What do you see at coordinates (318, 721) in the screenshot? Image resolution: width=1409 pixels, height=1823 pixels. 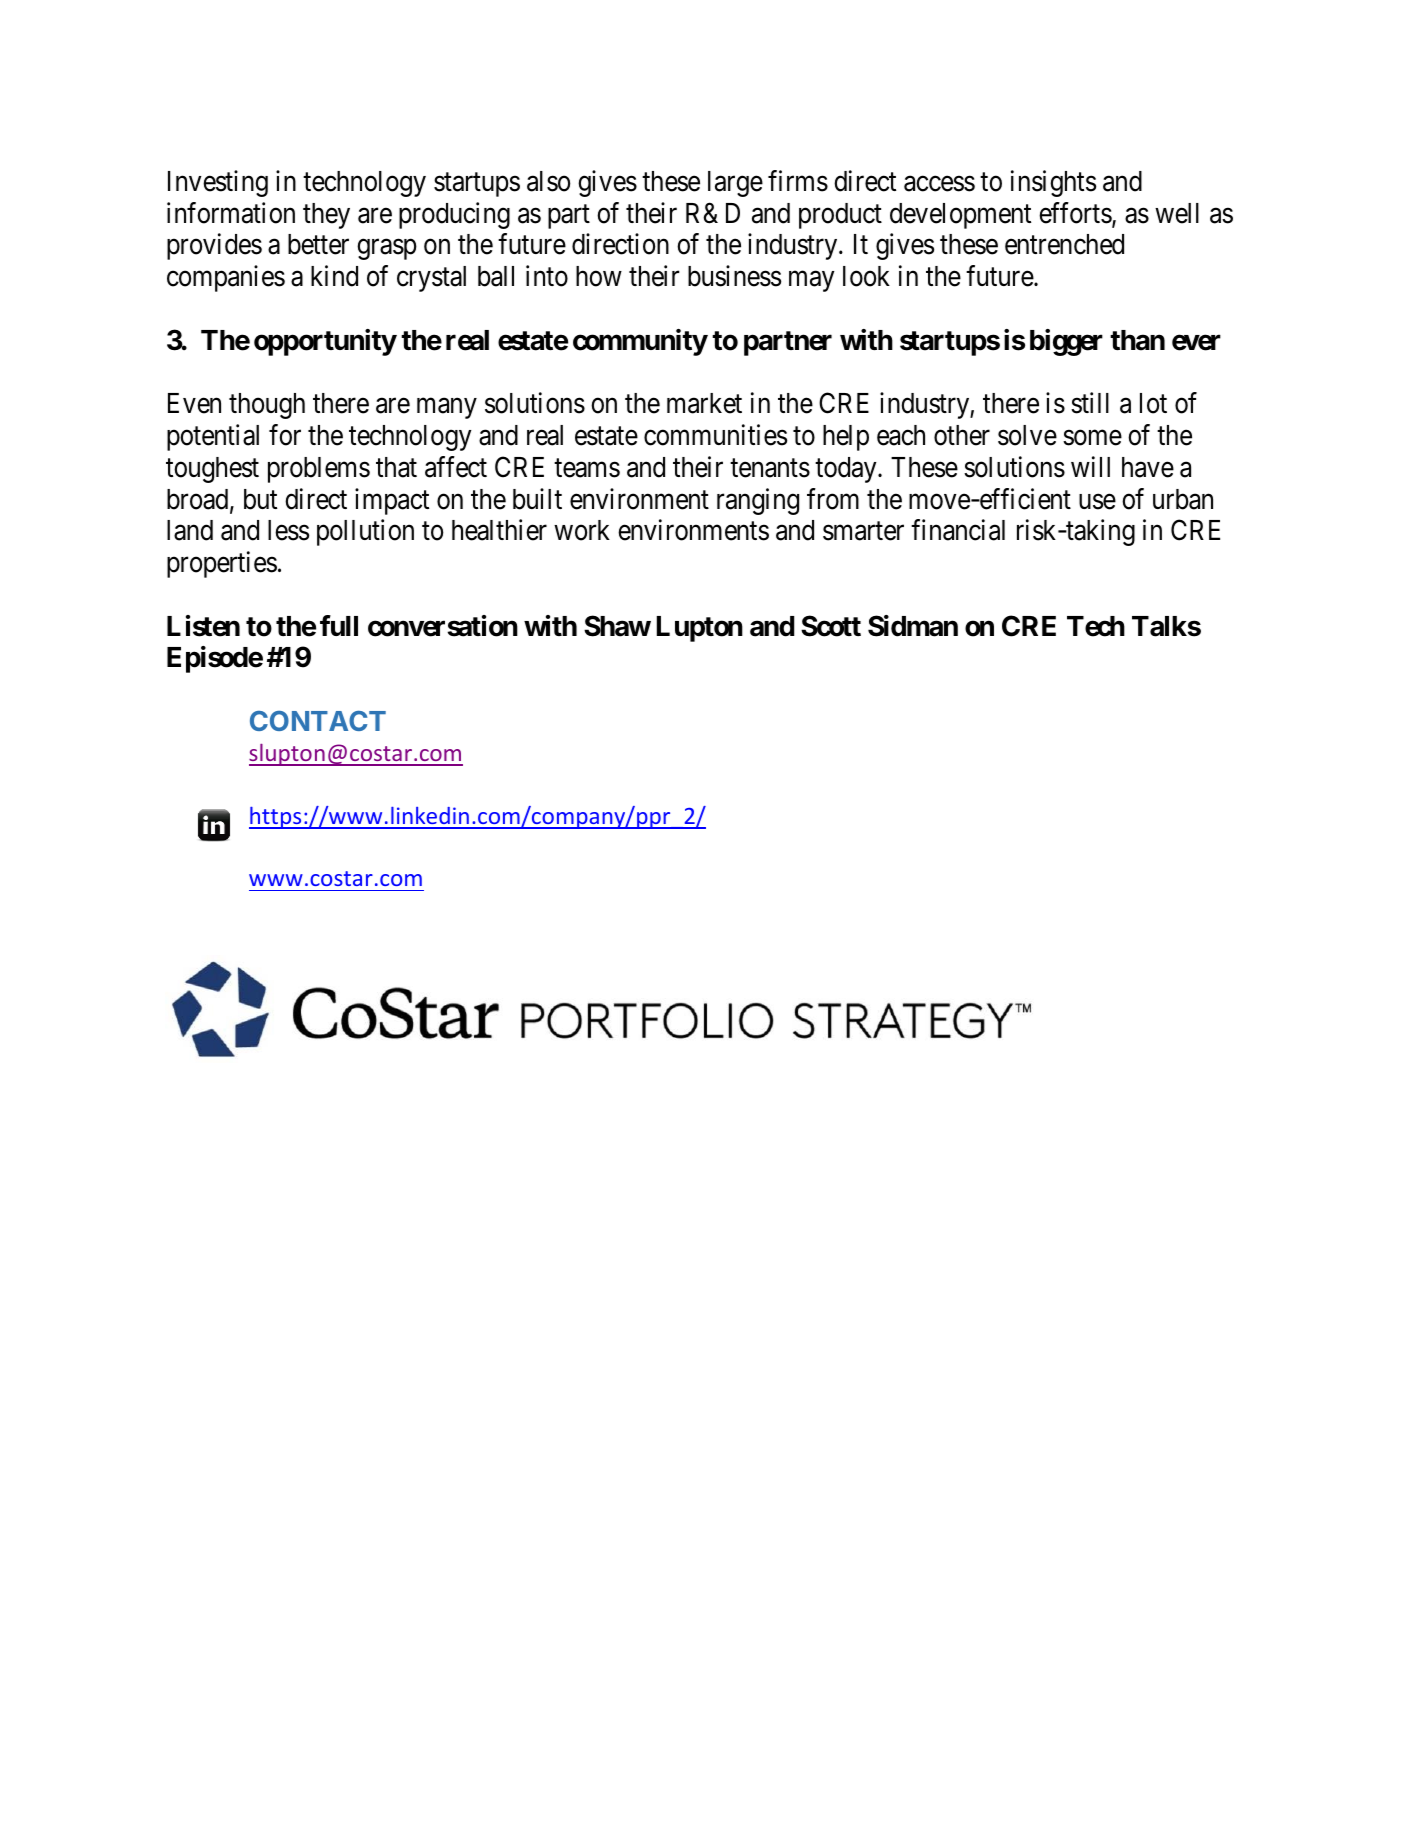 I see `CONTACT` at bounding box center [318, 721].
